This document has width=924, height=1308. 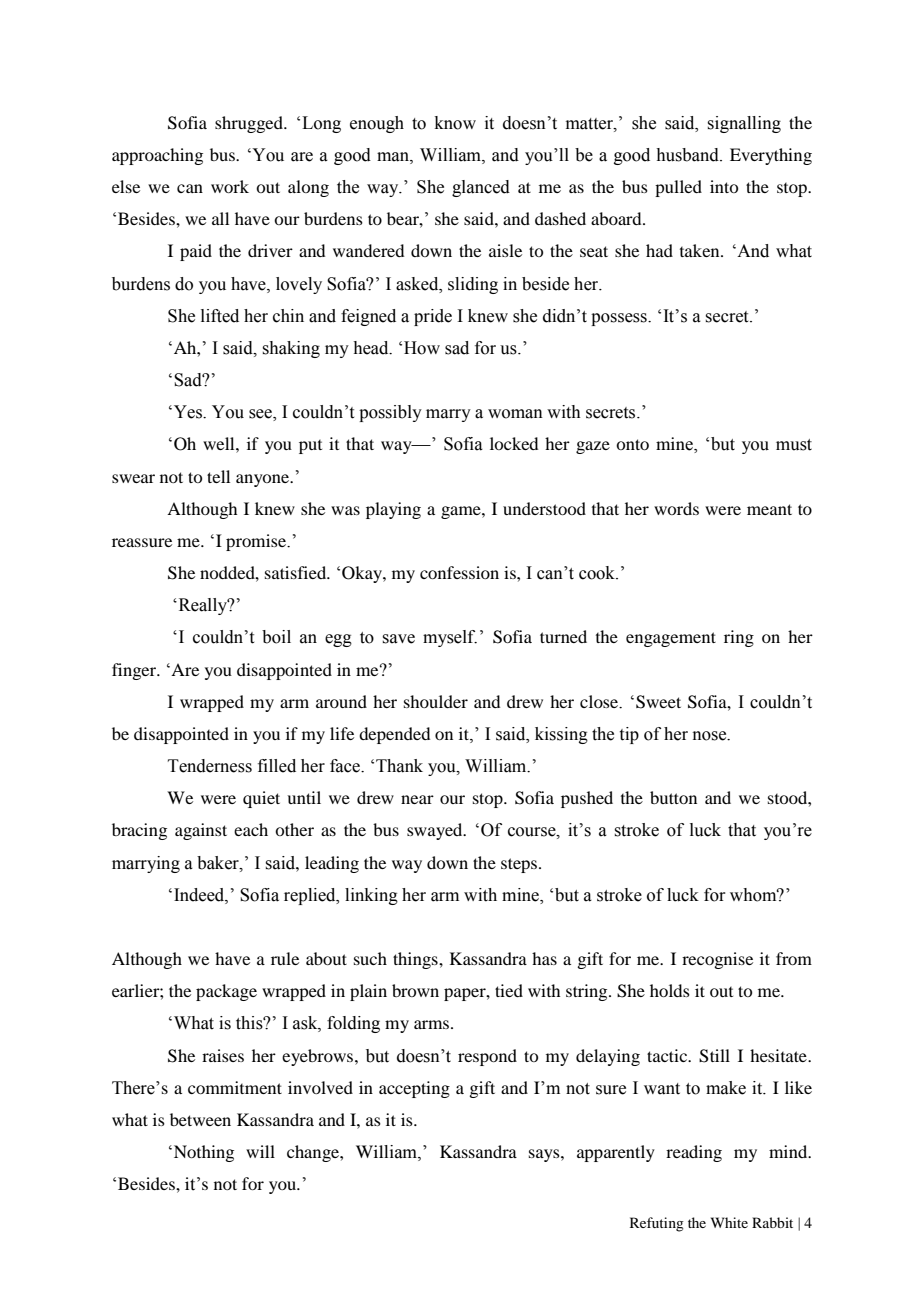 I want to click on recognise, so click(x=717, y=960).
